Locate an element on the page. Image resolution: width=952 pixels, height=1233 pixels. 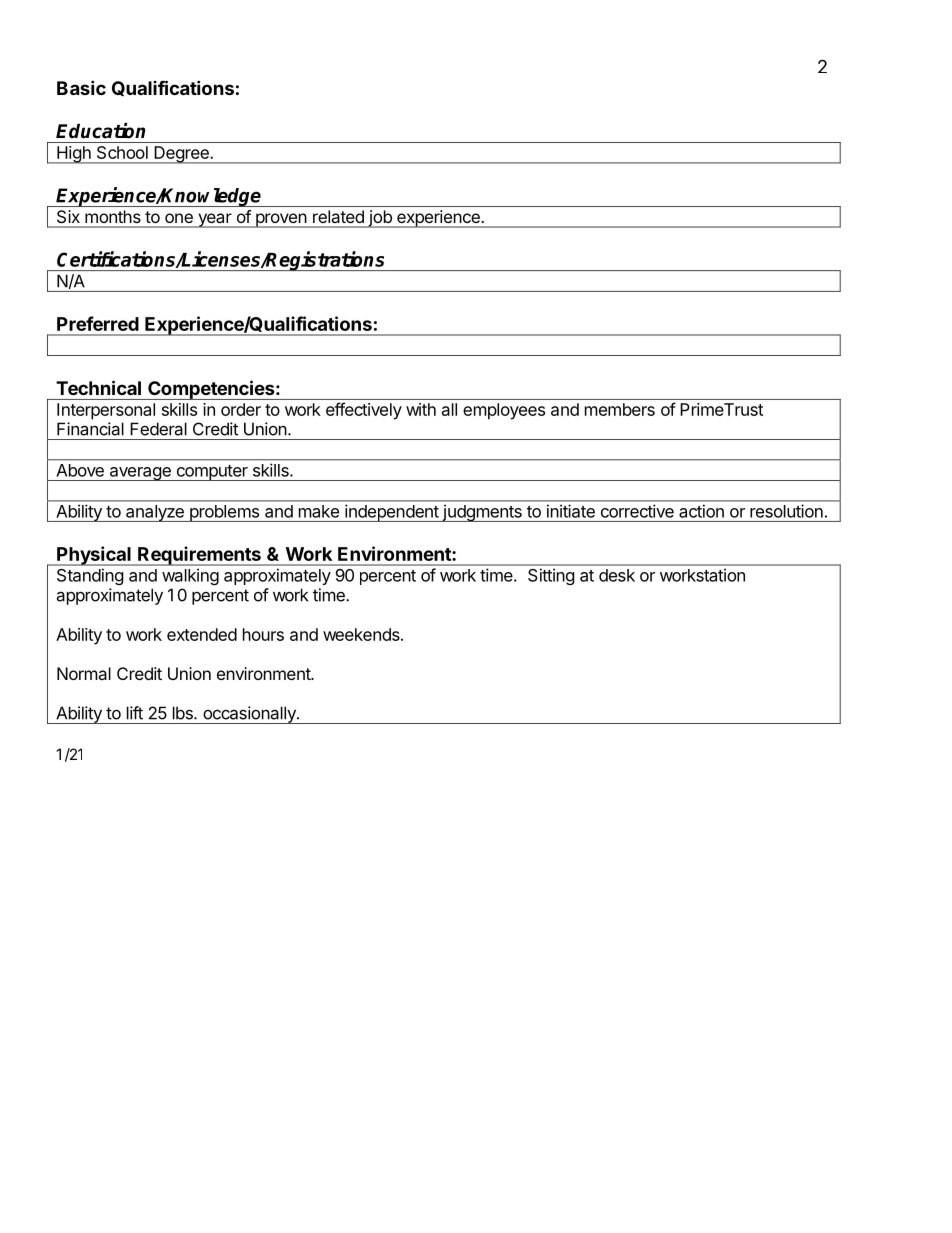
effectively is located at coordinates (364, 411).
